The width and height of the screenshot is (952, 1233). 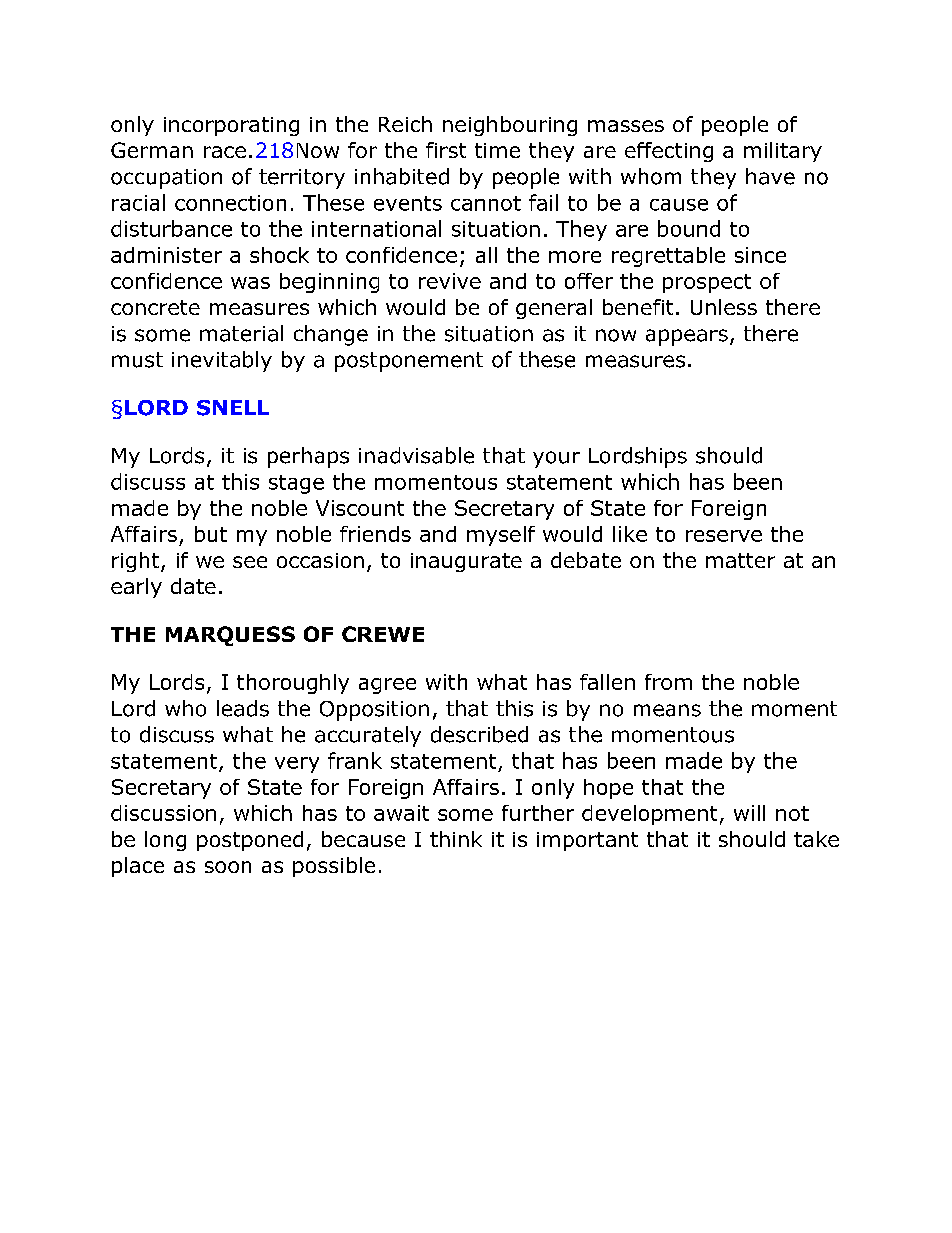 What do you see at coordinates (783, 152) in the screenshot?
I see `military` at bounding box center [783, 152].
